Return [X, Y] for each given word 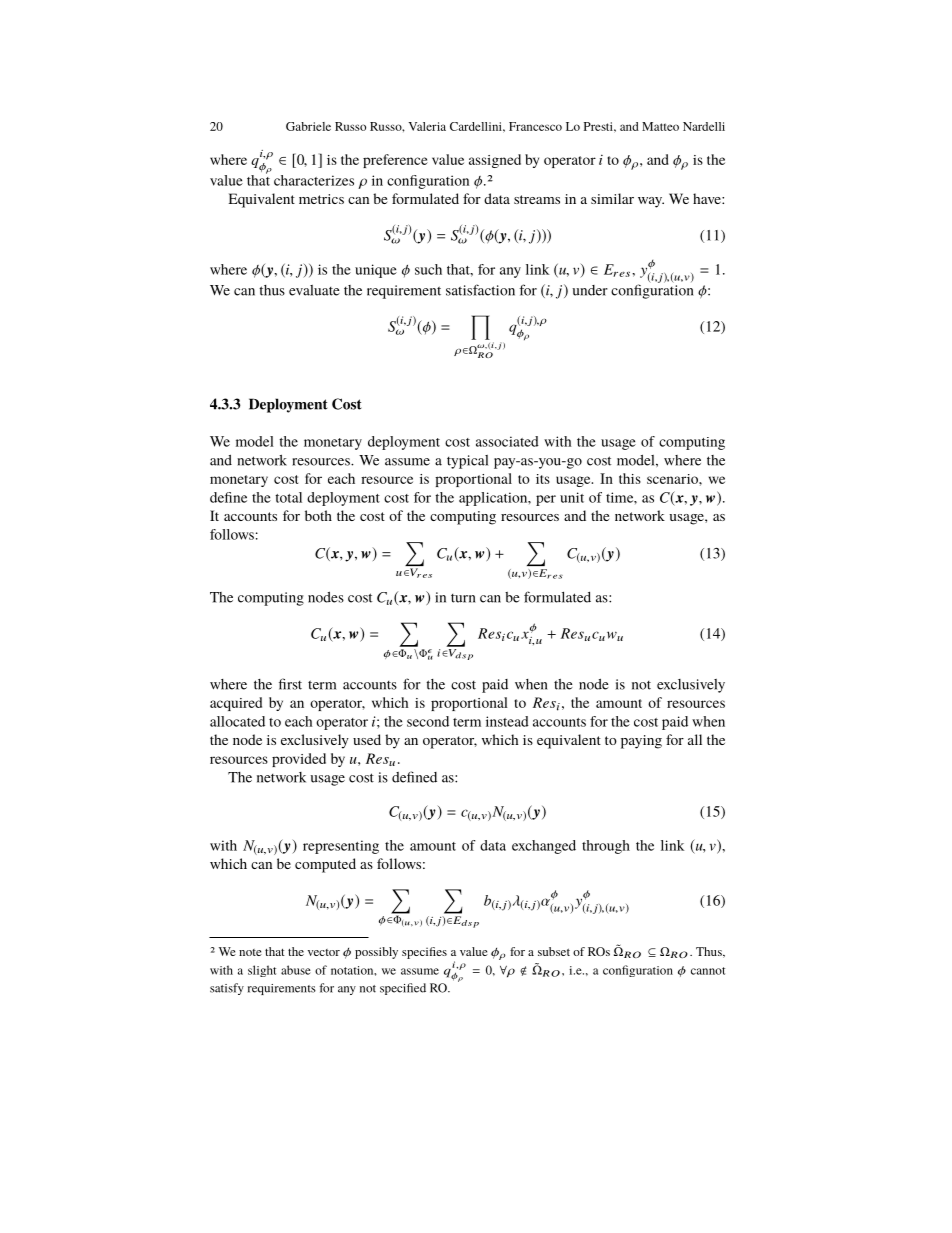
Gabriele [308, 126]
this [630, 478]
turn [463, 598]
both [318, 515]
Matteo [660, 126]
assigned [495, 161]
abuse [296, 970]
